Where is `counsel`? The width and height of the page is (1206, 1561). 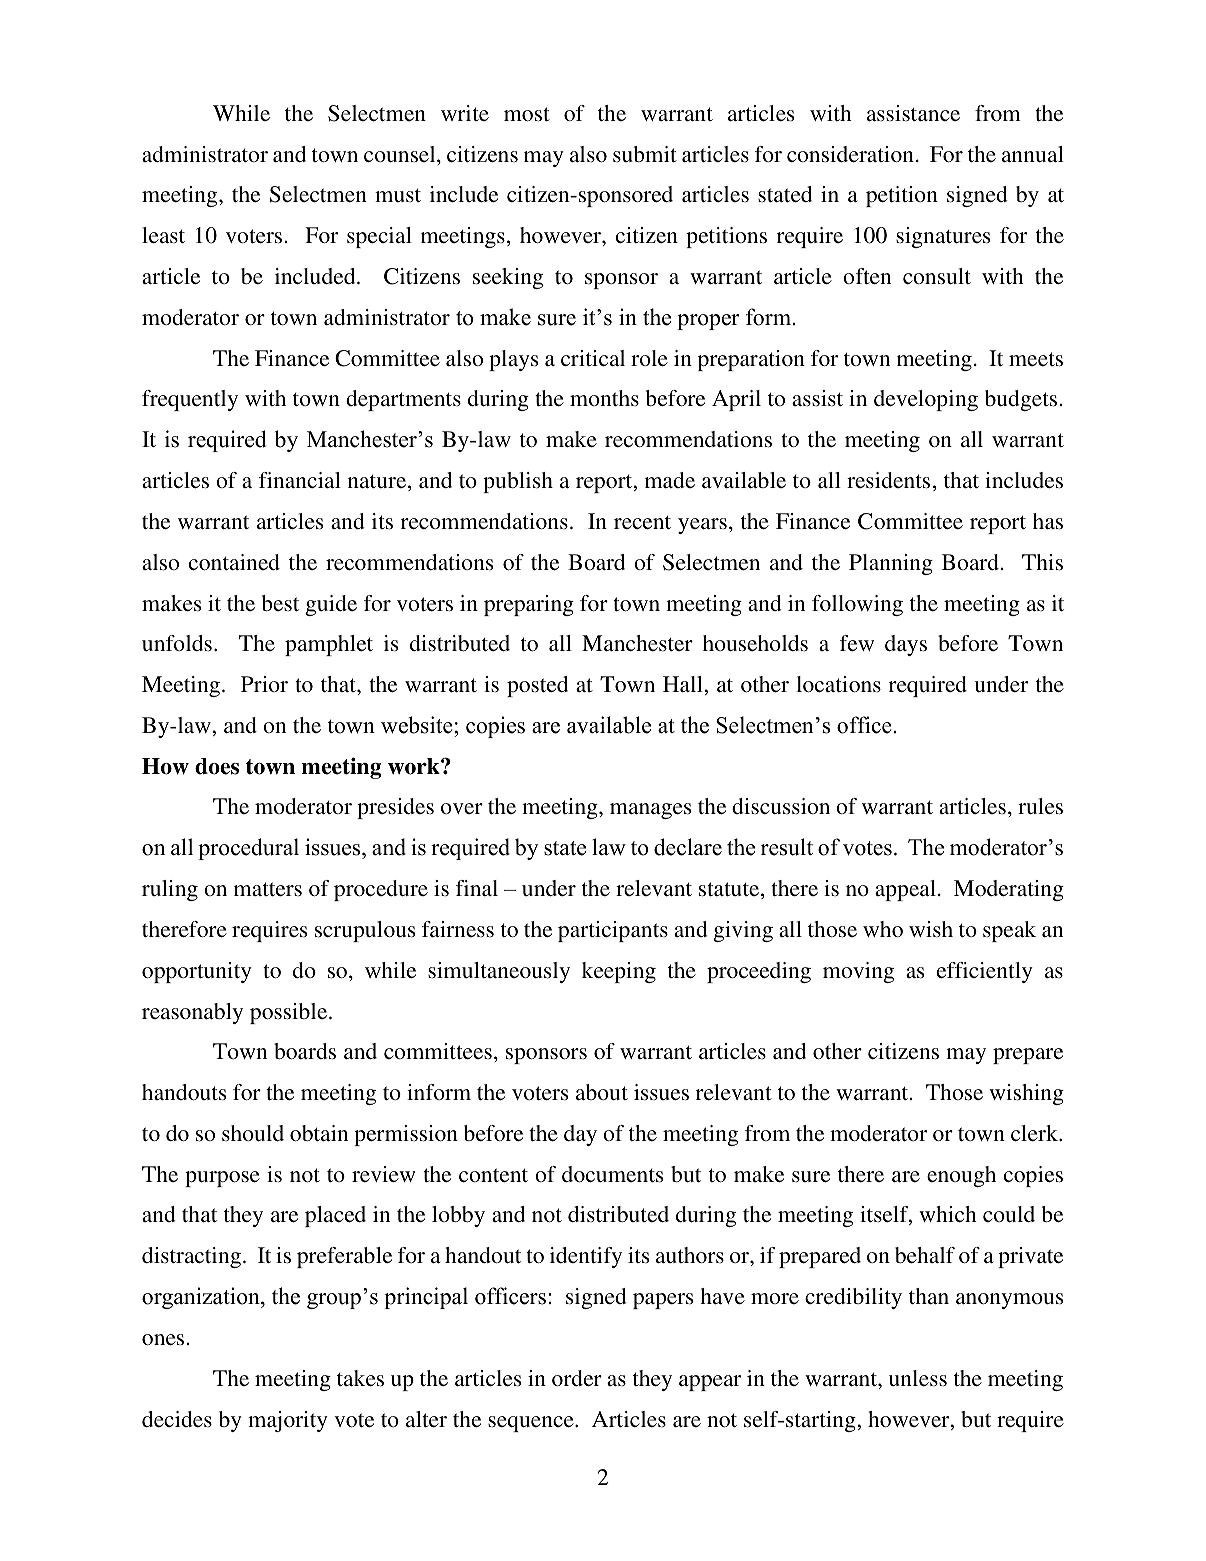
counsel is located at coordinates (401, 154).
